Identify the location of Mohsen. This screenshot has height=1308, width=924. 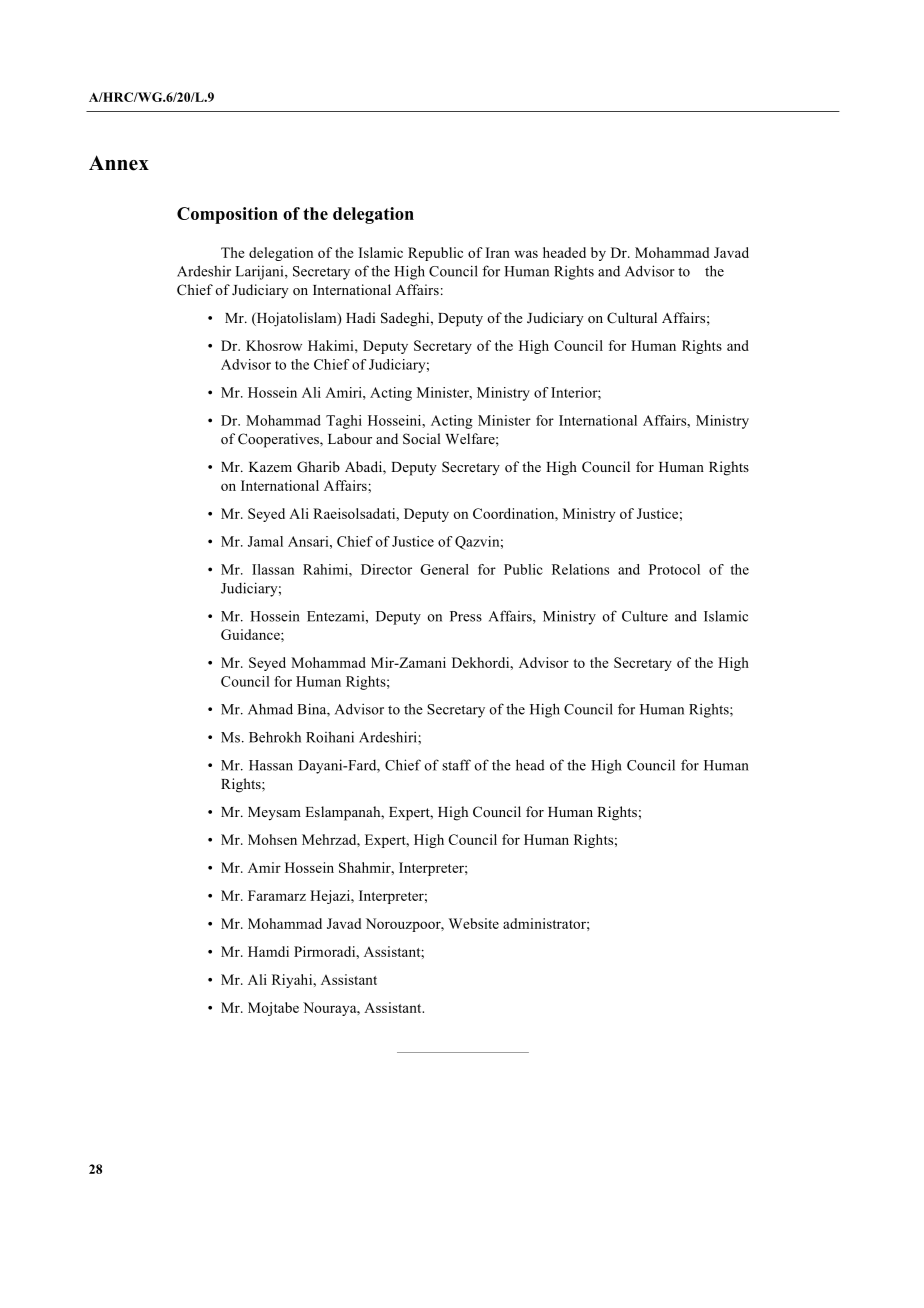
(272, 839).
